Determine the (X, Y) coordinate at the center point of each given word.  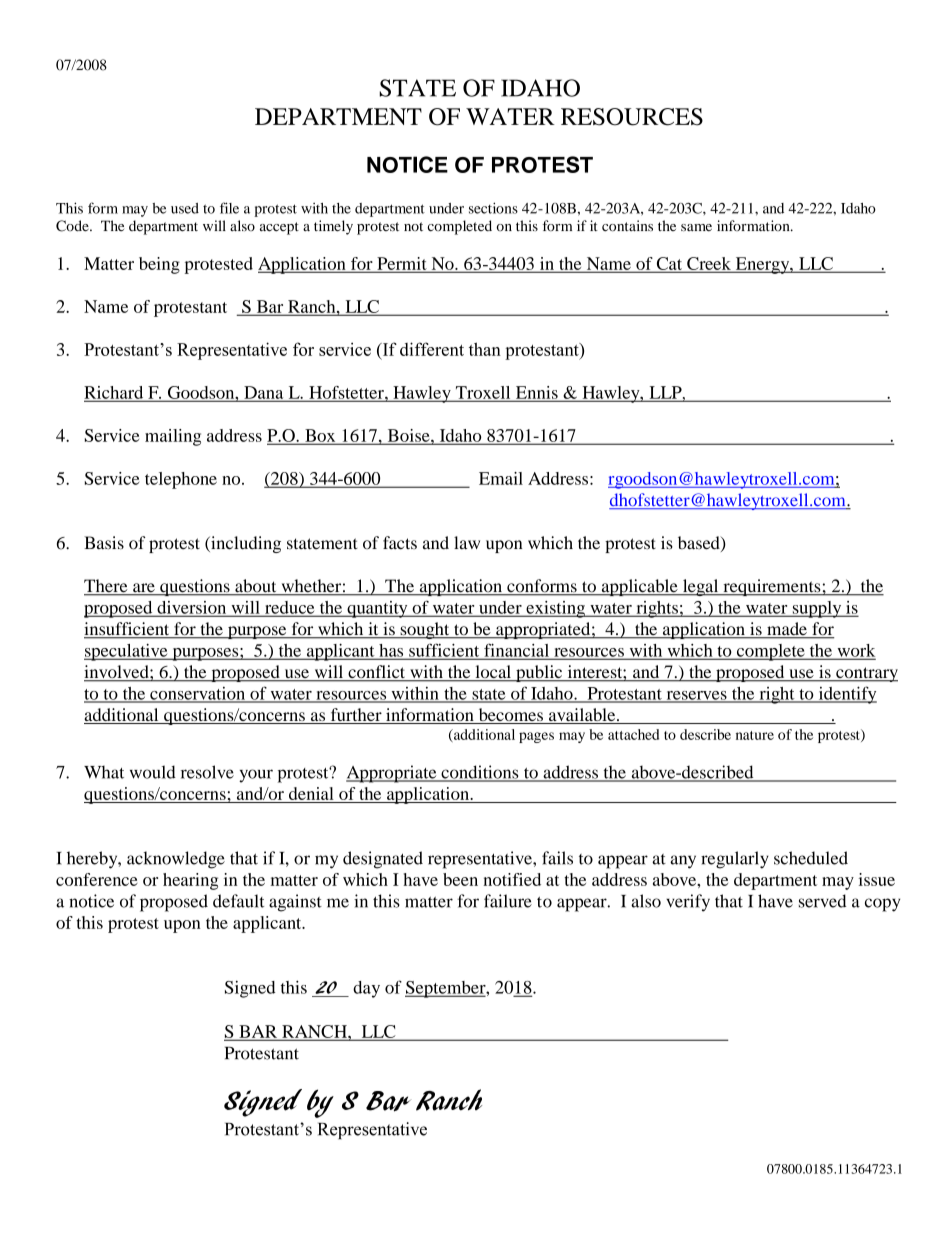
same (696, 228)
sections (493, 208)
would (153, 772)
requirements (772, 587)
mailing (173, 437)
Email (501, 478)
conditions (480, 773)
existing (555, 609)
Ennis (536, 393)
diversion (192, 608)
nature (755, 735)
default (238, 901)
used (185, 208)
